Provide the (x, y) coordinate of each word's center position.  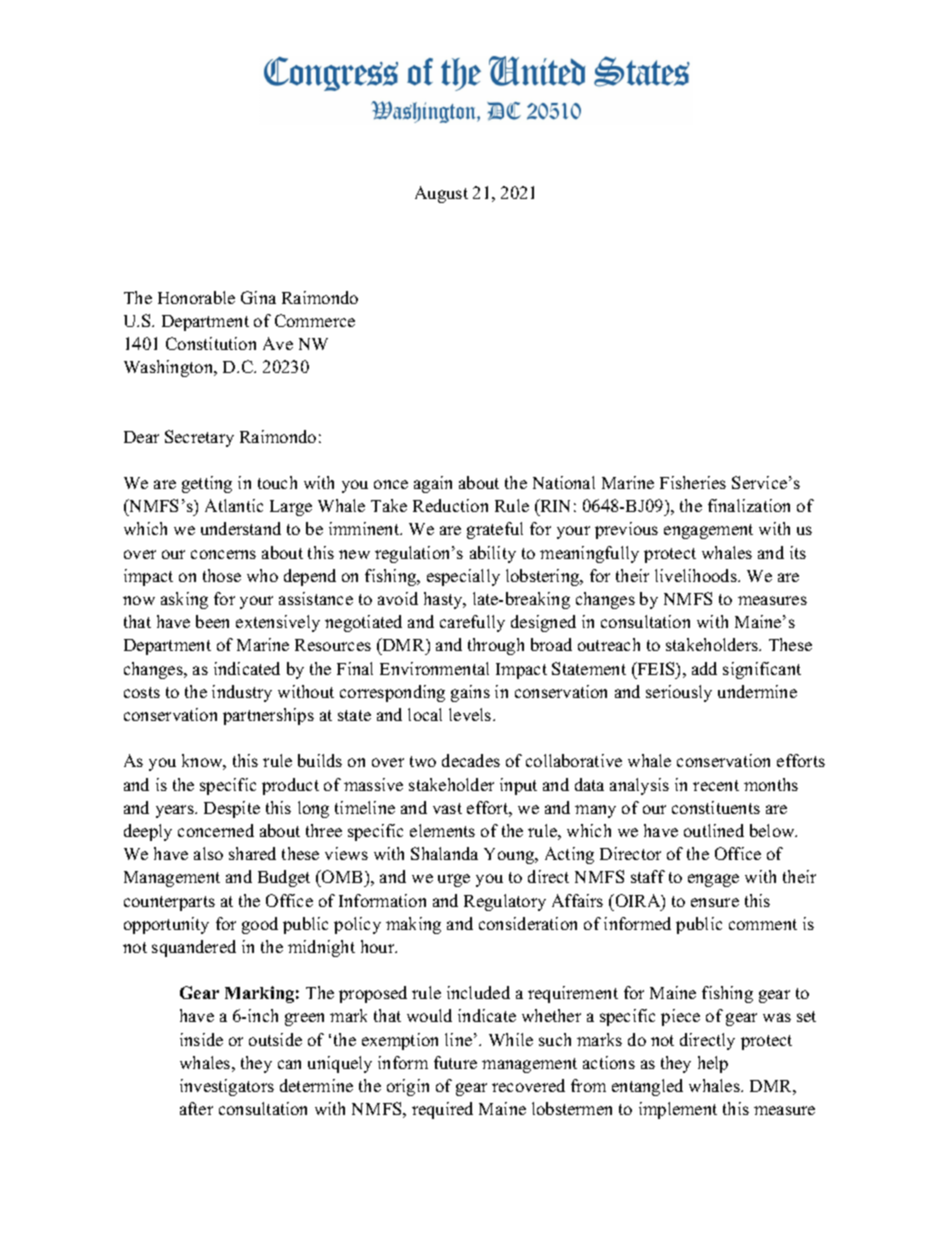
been (212, 621)
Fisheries (693, 482)
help (713, 1064)
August (441, 194)
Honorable (196, 297)
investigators (227, 1087)
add (704, 668)
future (455, 1062)
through (496, 646)
